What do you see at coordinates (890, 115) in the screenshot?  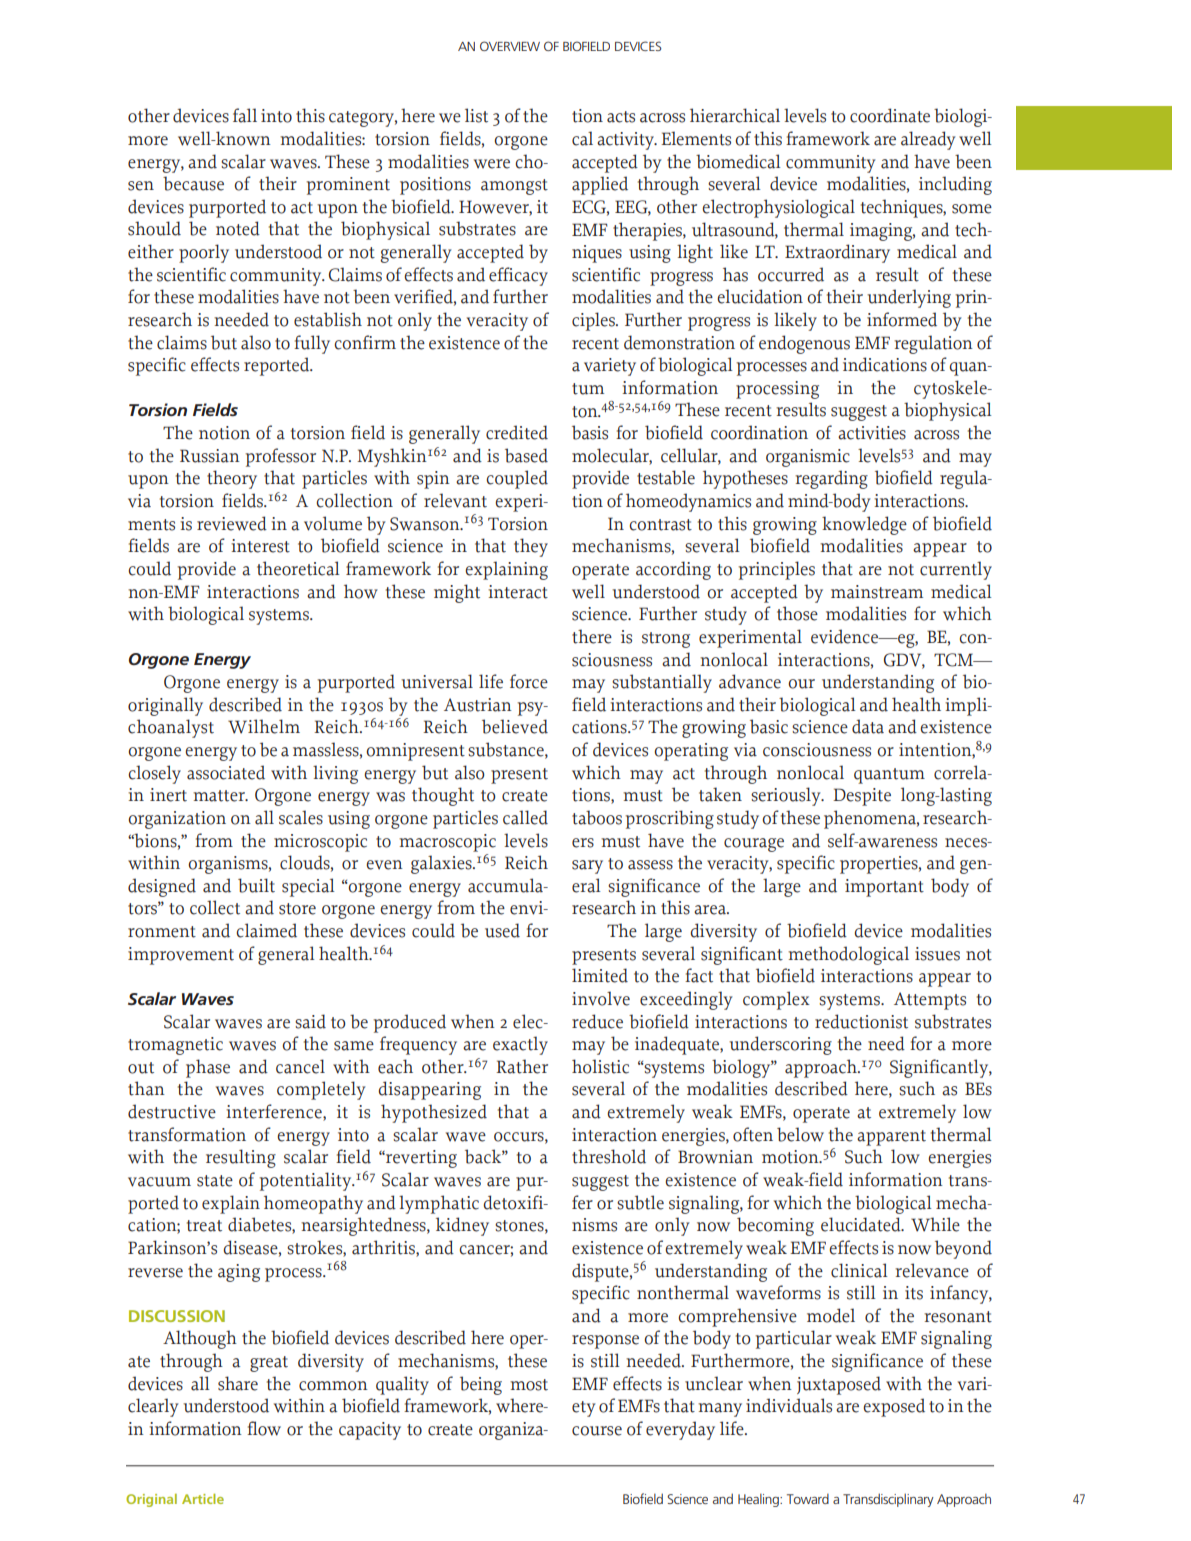 I see `coordinate` at bounding box center [890, 115].
